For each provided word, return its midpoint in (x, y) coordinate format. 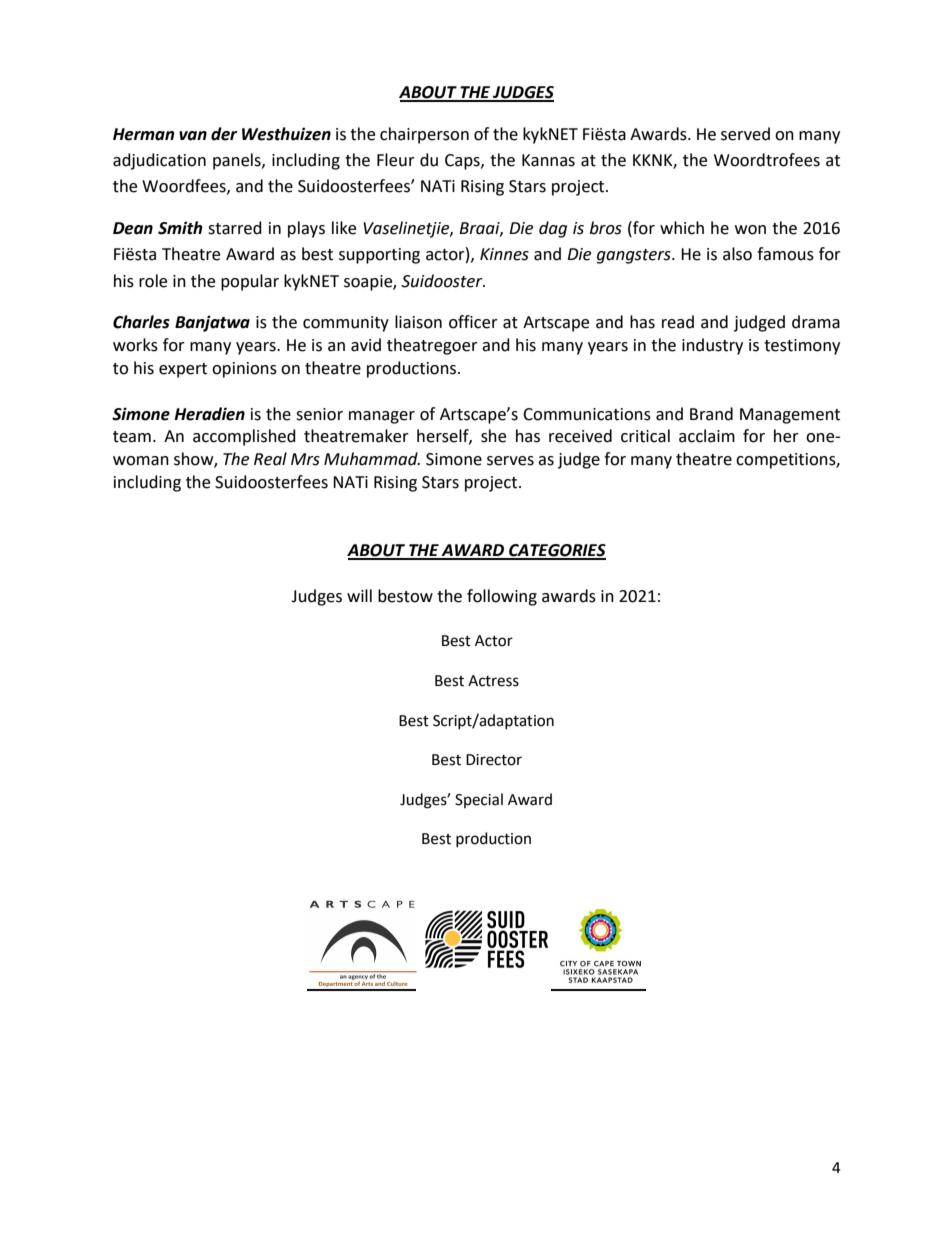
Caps (463, 162)
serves (510, 461)
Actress (493, 681)
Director (494, 760)
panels (238, 161)
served (745, 134)
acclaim (707, 436)
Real (270, 459)
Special (479, 800)
